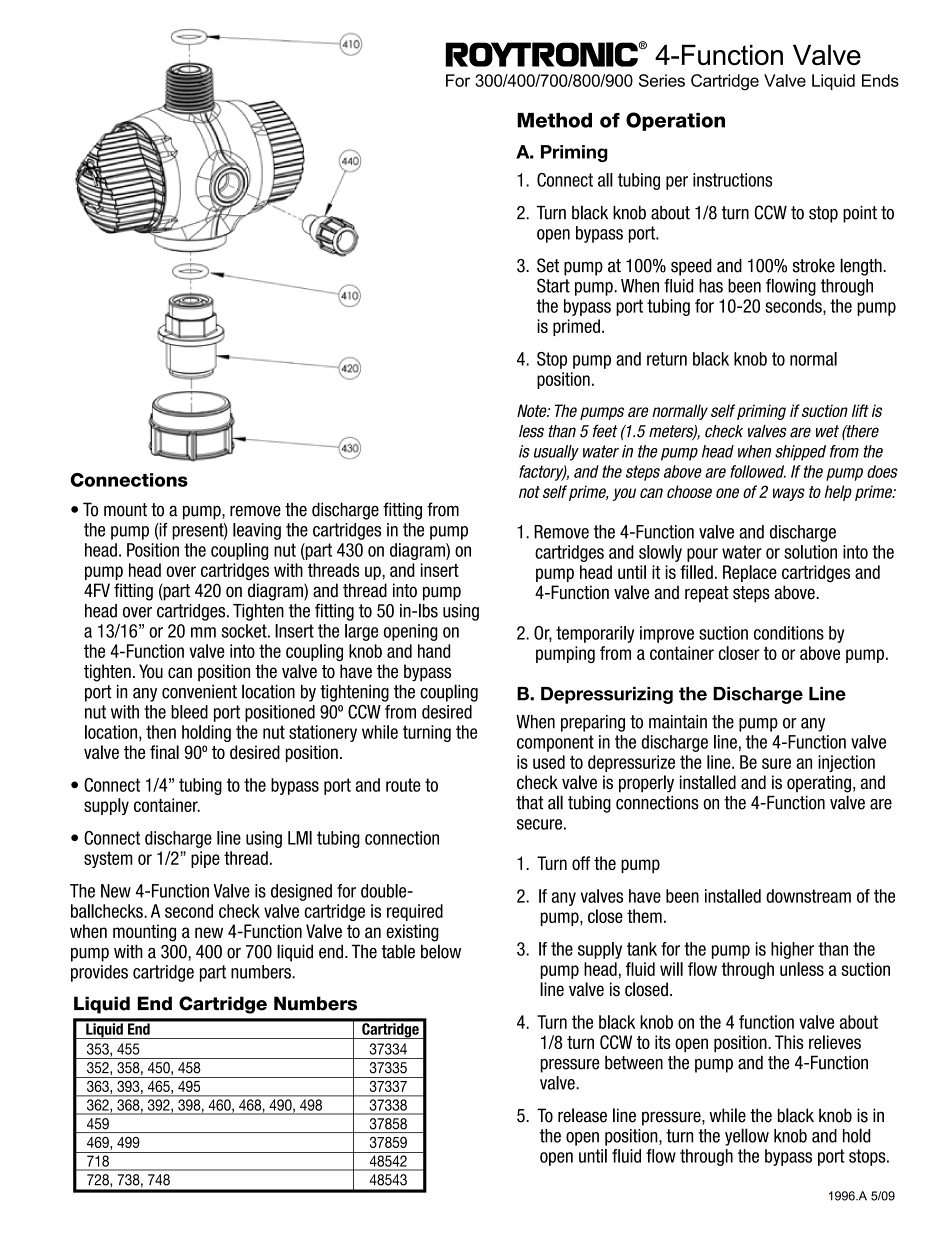 The width and height of the screenshot is (952, 1233). Describe the element at coordinates (99, 973) in the screenshot. I see `provides` at that location.
